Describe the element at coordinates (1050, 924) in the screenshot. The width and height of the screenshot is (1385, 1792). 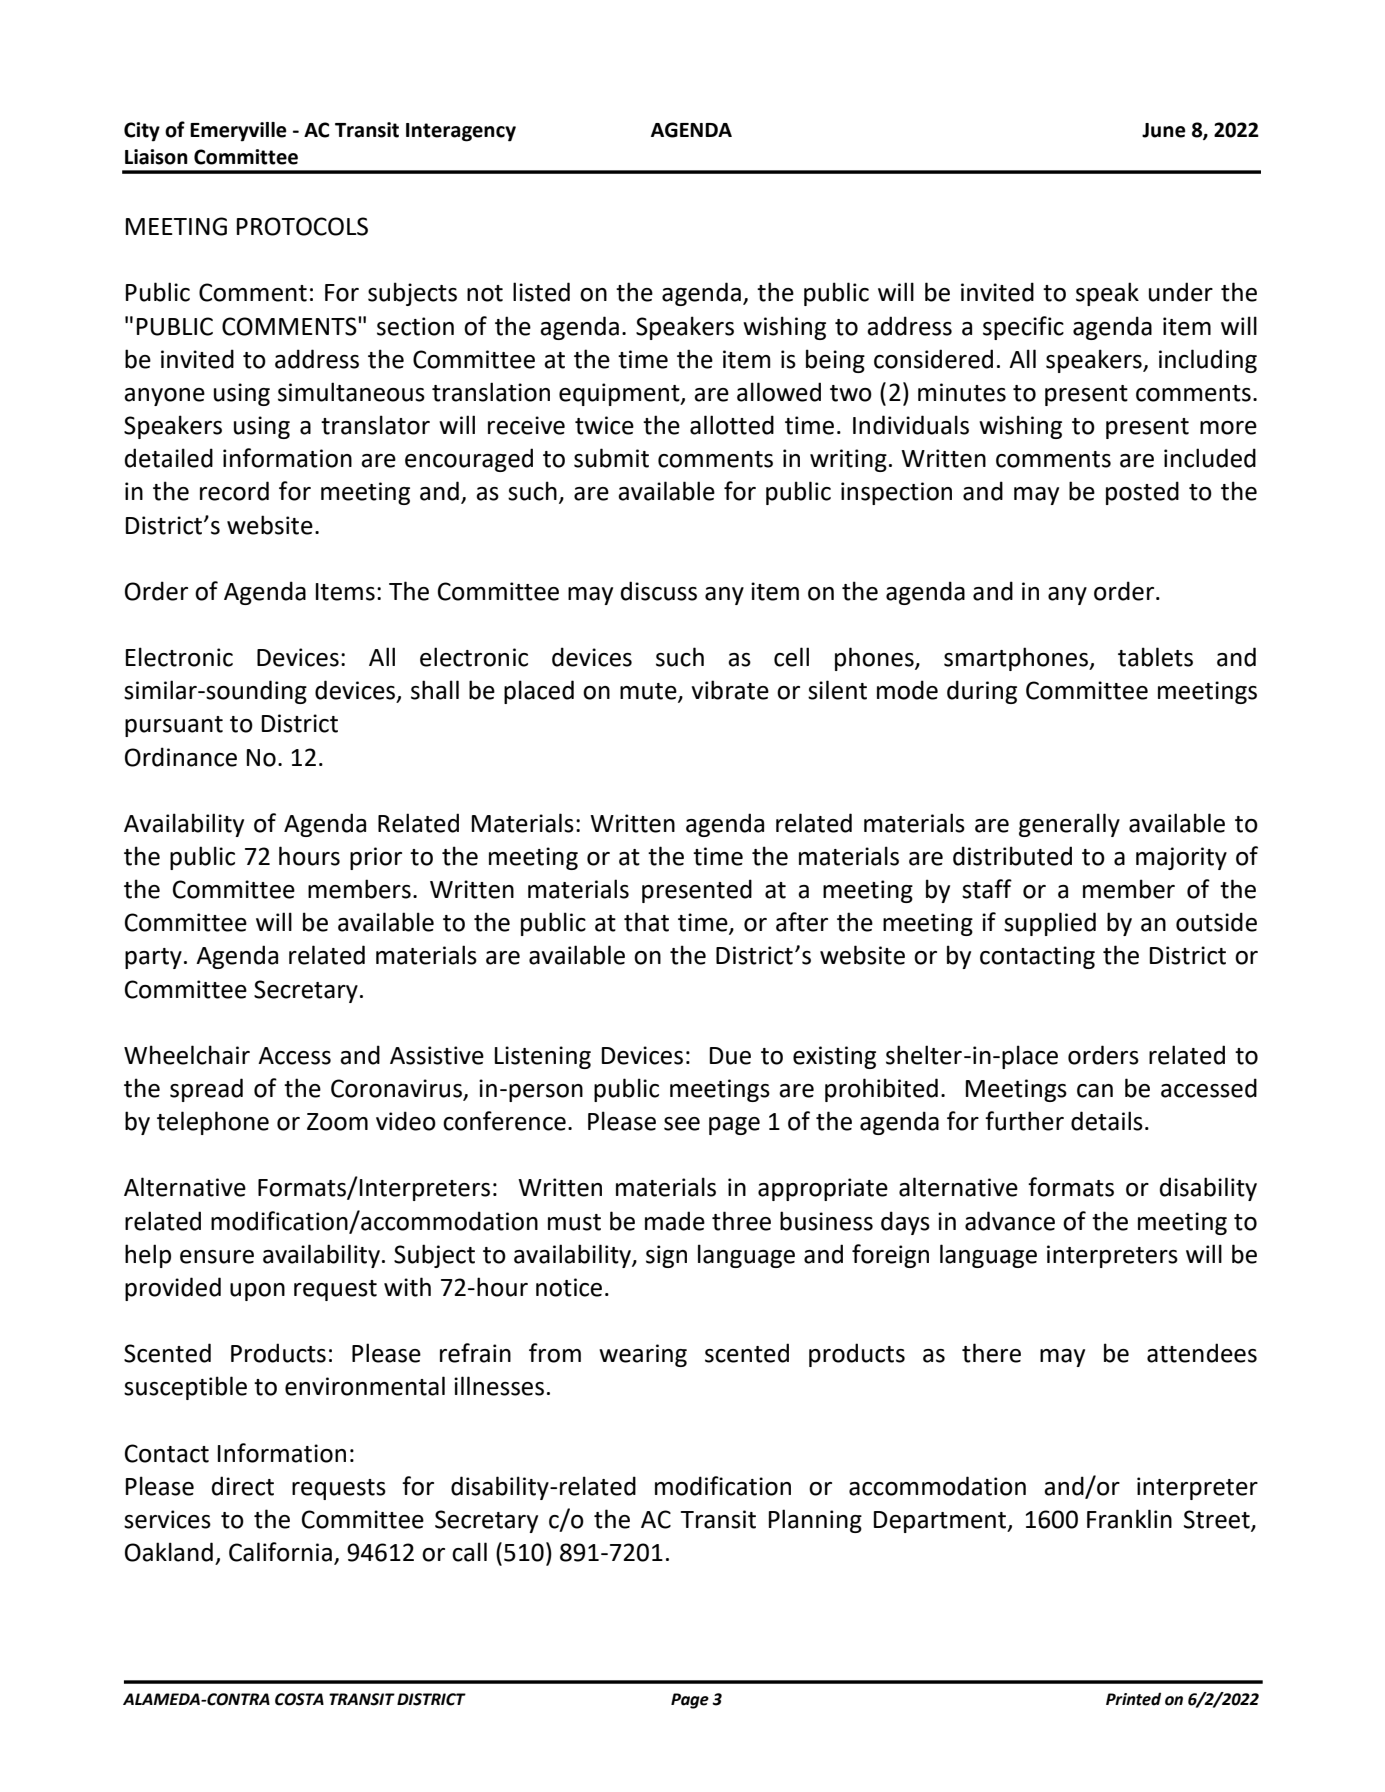
I see `supplied` at that location.
